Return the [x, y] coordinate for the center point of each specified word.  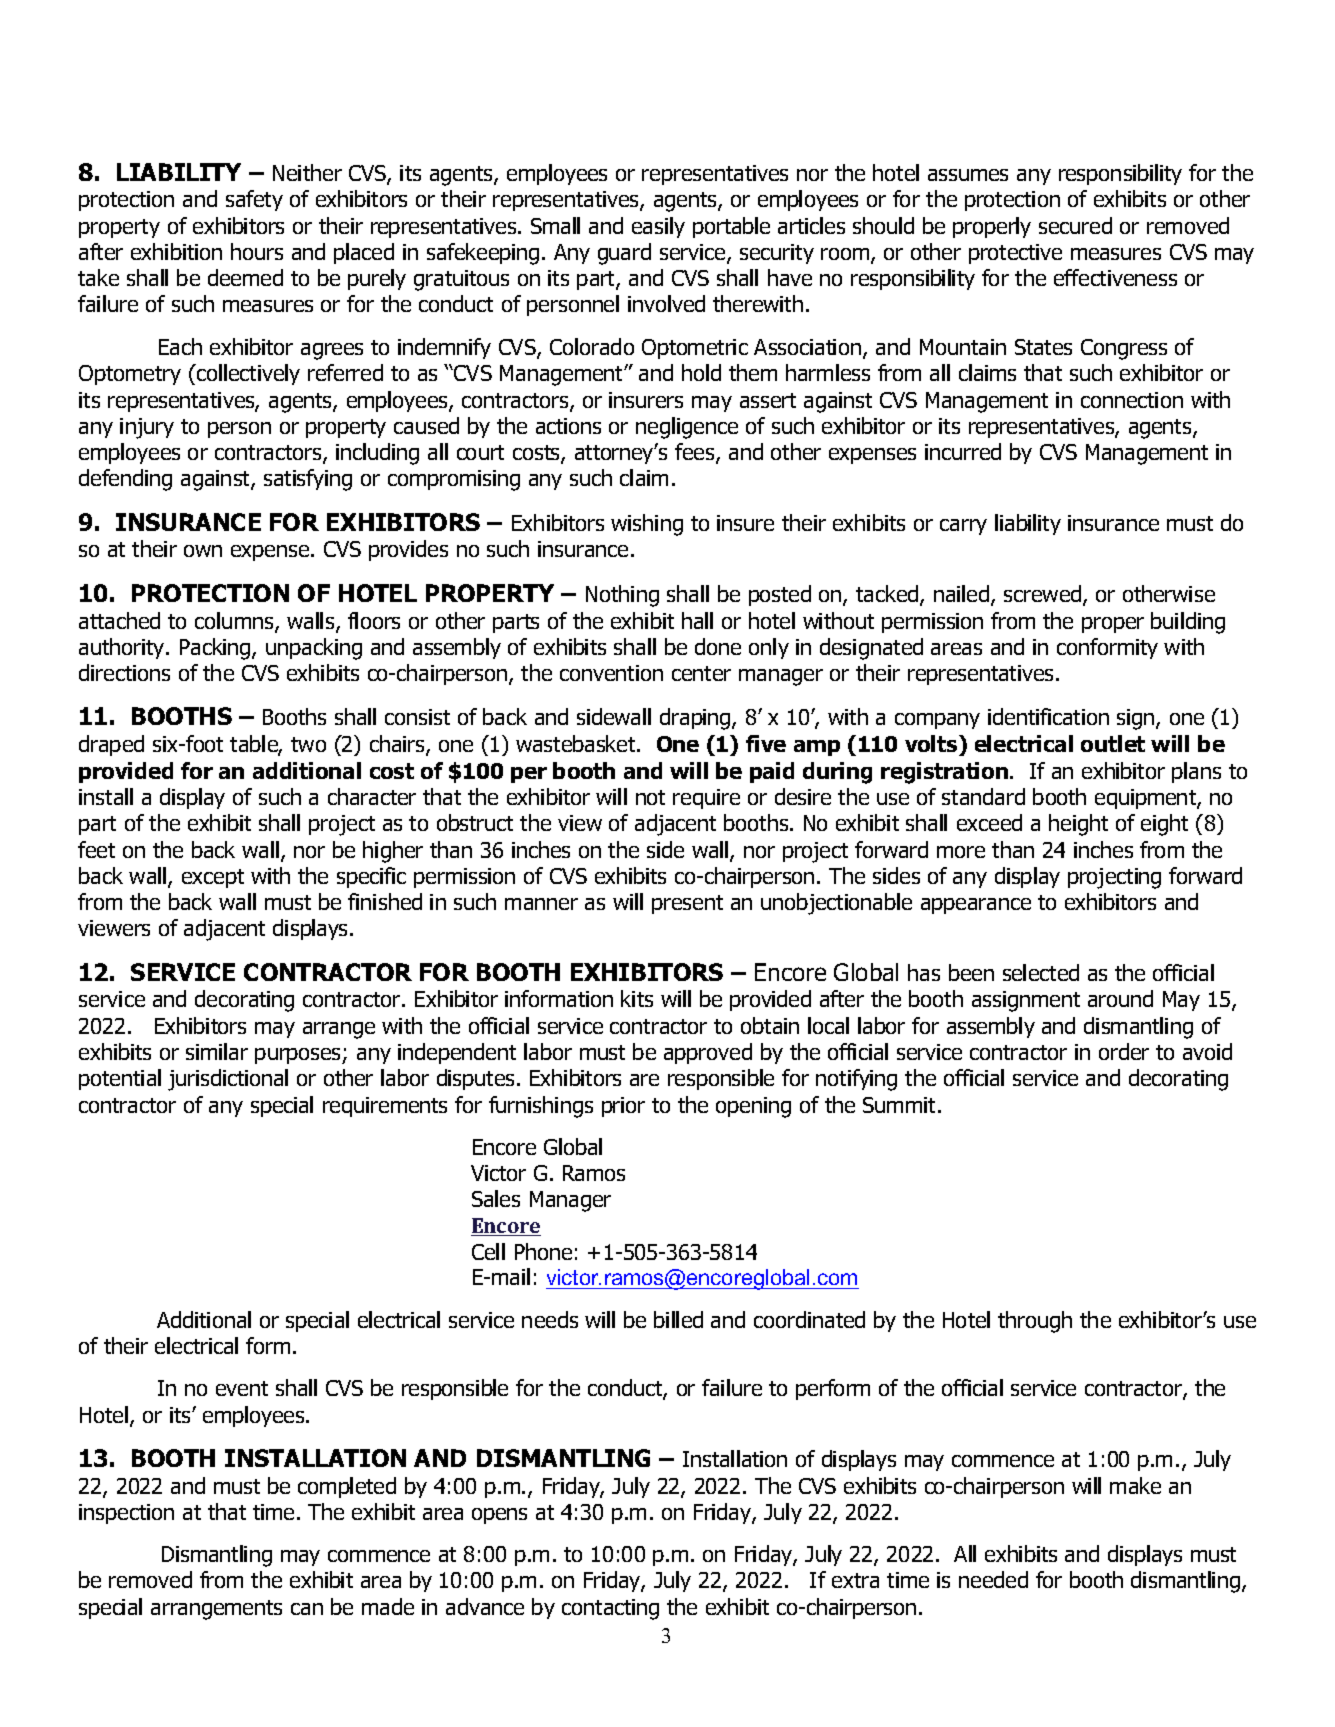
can [307, 1609]
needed [993, 1579]
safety [254, 200]
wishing [647, 525]
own [203, 551]
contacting [610, 1609]
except [213, 878]
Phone [543, 1251]
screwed [1044, 595]
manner [541, 904]
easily [658, 227]
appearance [976, 906]
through [1035, 1322]
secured [1075, 225]
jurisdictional [228, 1080]
